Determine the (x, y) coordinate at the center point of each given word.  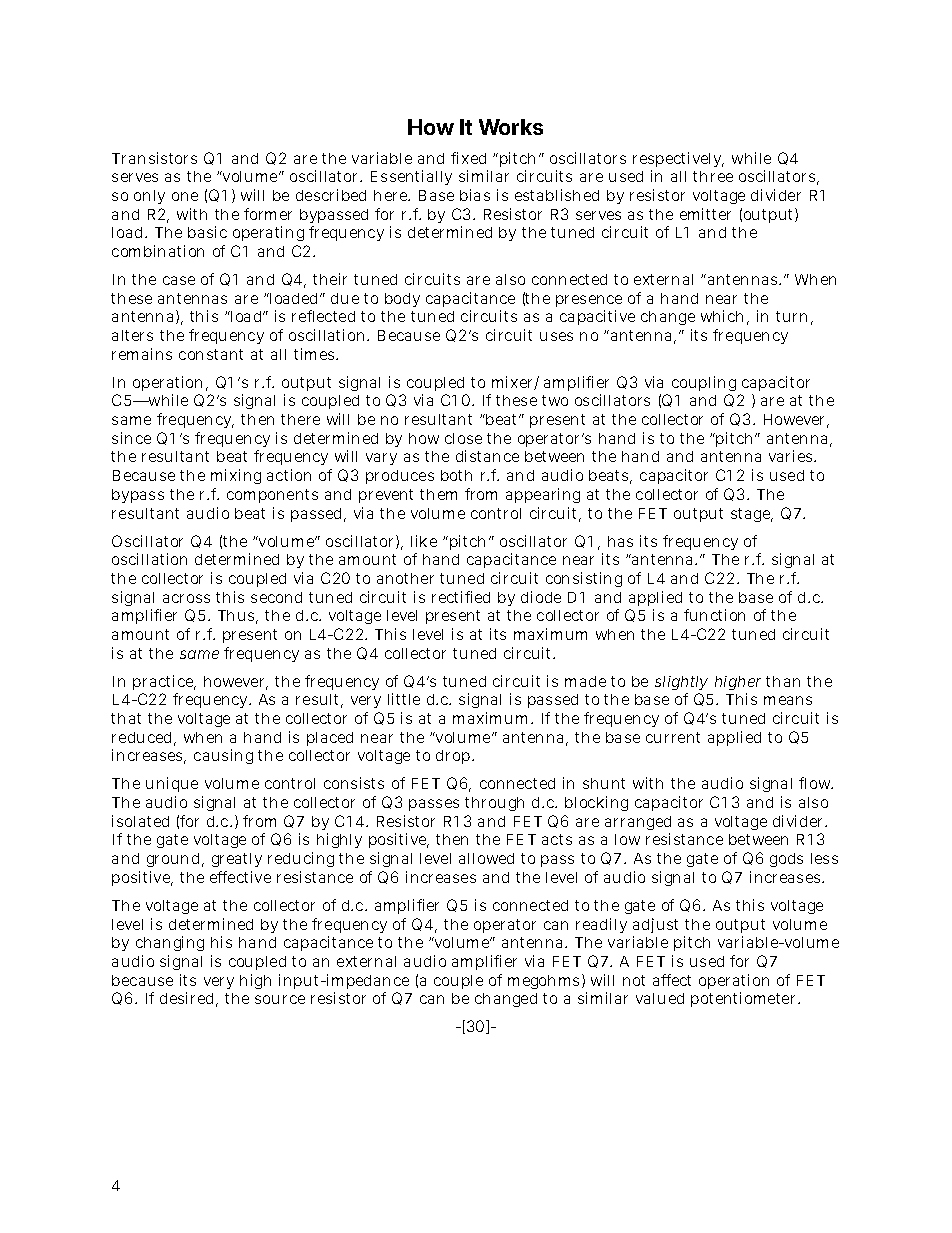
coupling (704, 385)
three (713, 176)
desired (186, 998)
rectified (461, 597)
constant (211, 354)
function (714, 615)
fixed (468, 158)
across (186, 598)
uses (556, 336)
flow (816, 783)
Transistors (154, 158)
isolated (140, 821)
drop (453, 757)
